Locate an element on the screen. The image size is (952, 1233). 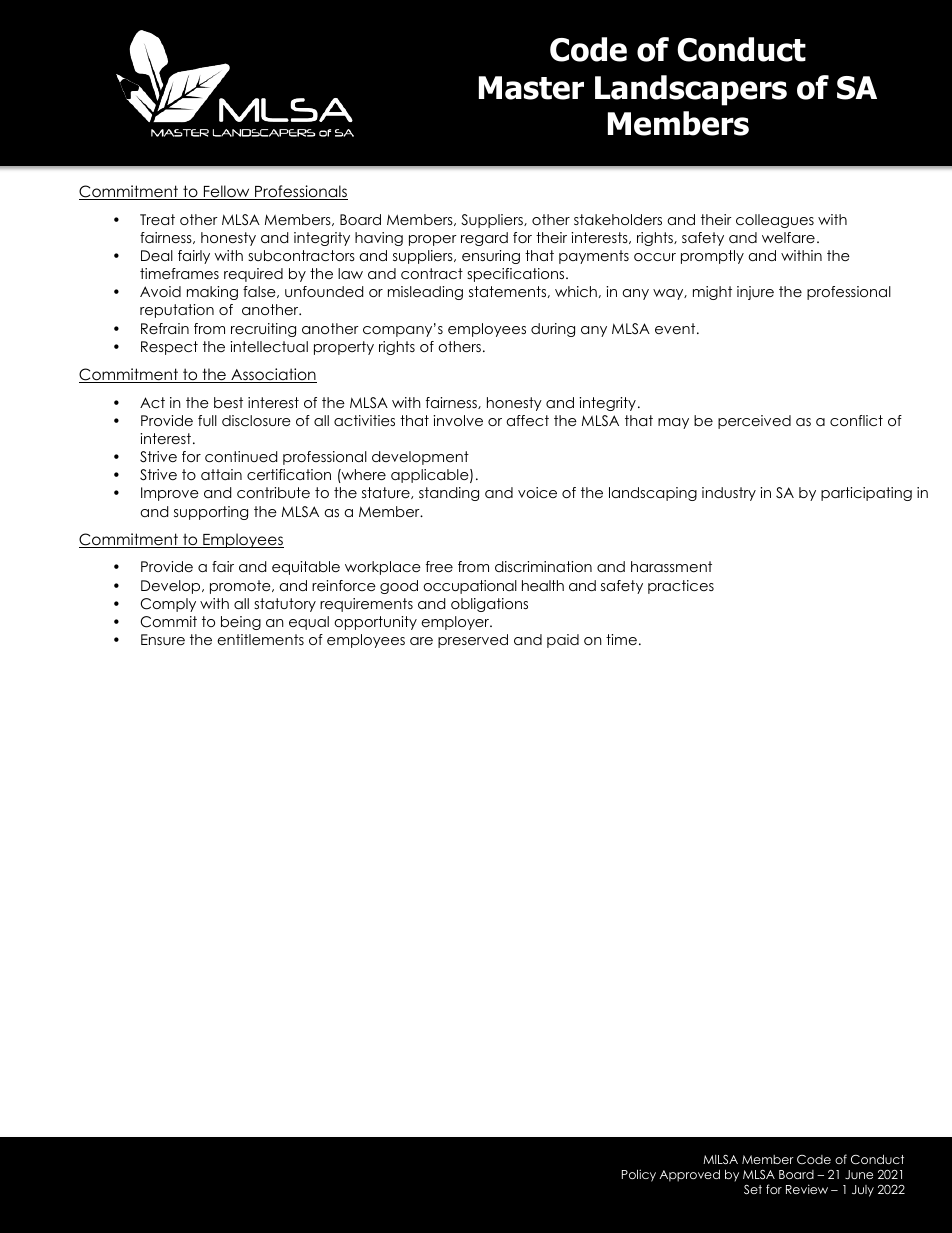
Master is located at coordinates (531, 88).
